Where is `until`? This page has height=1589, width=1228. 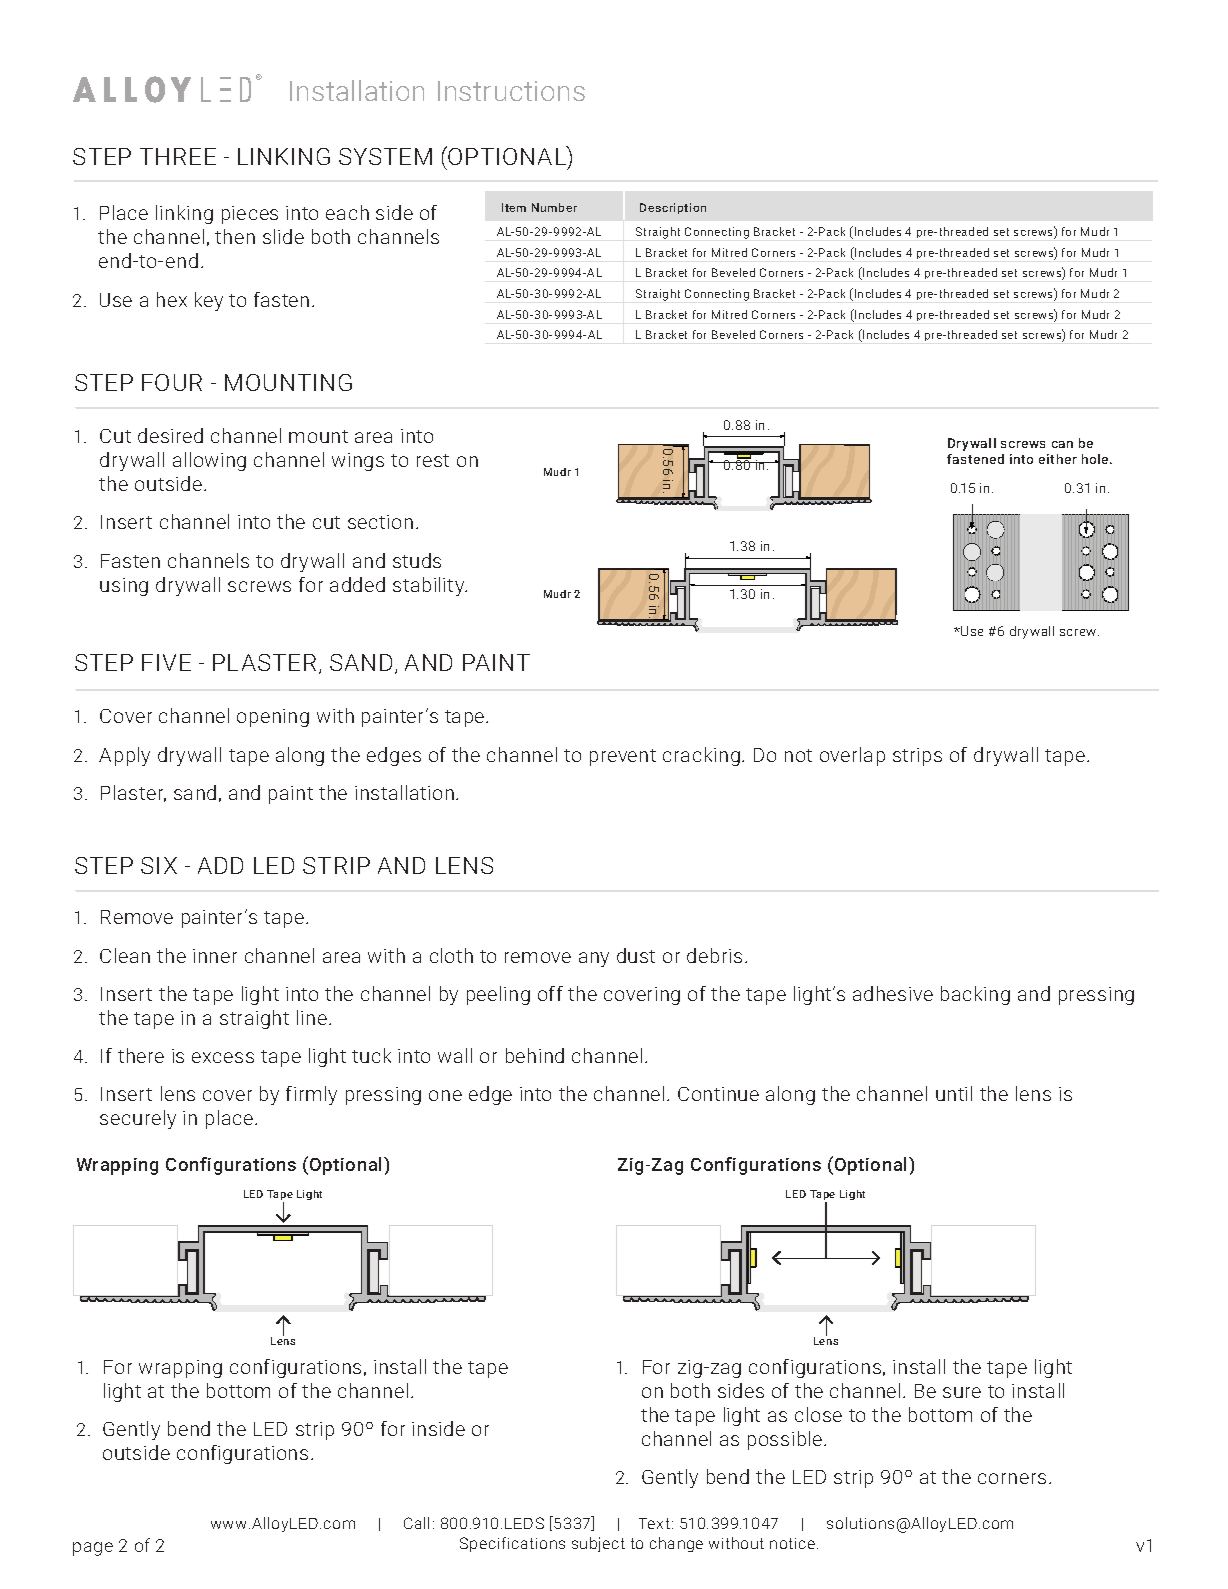
until is located at coordinates (954, 1093).
